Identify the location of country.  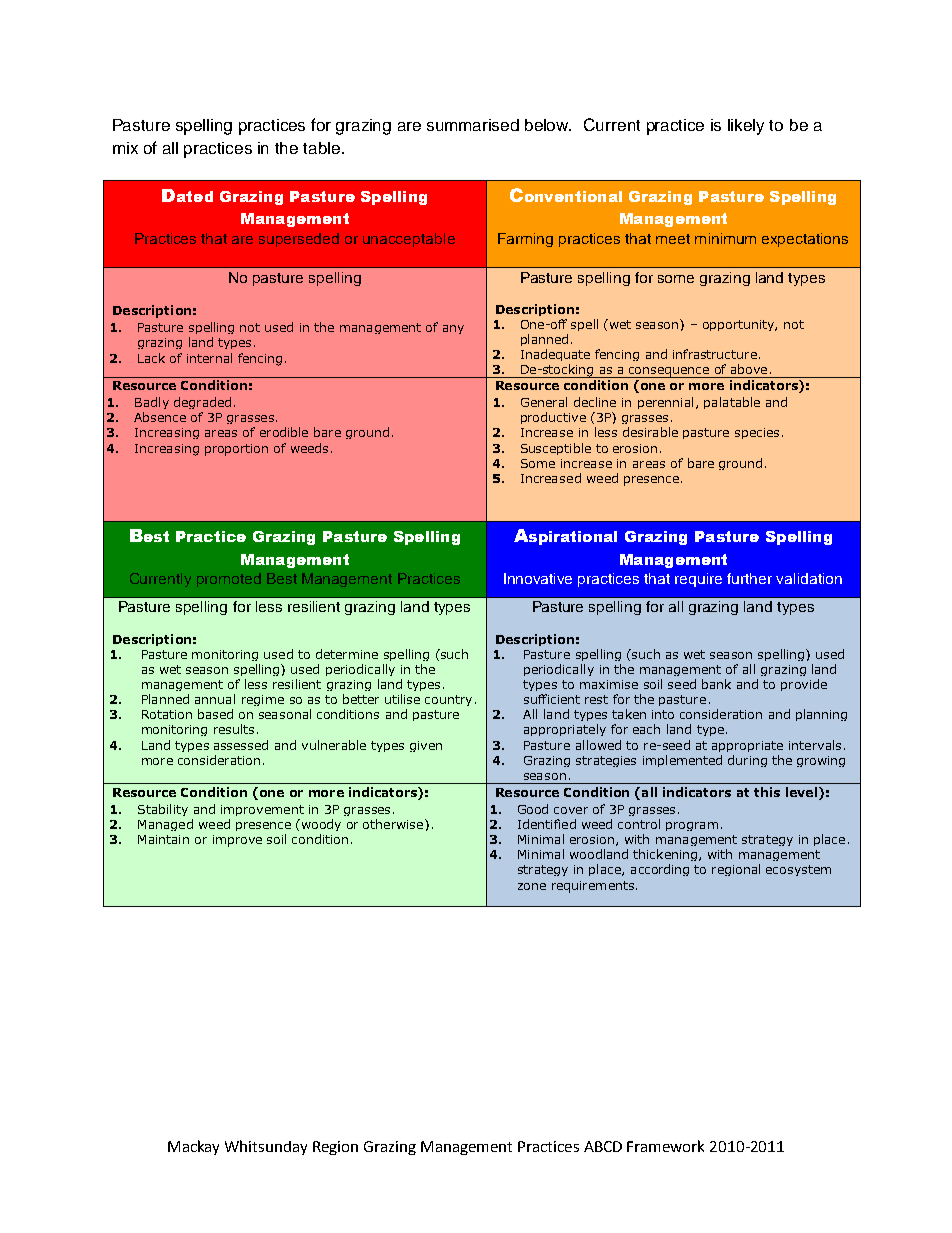
(448, 700).
